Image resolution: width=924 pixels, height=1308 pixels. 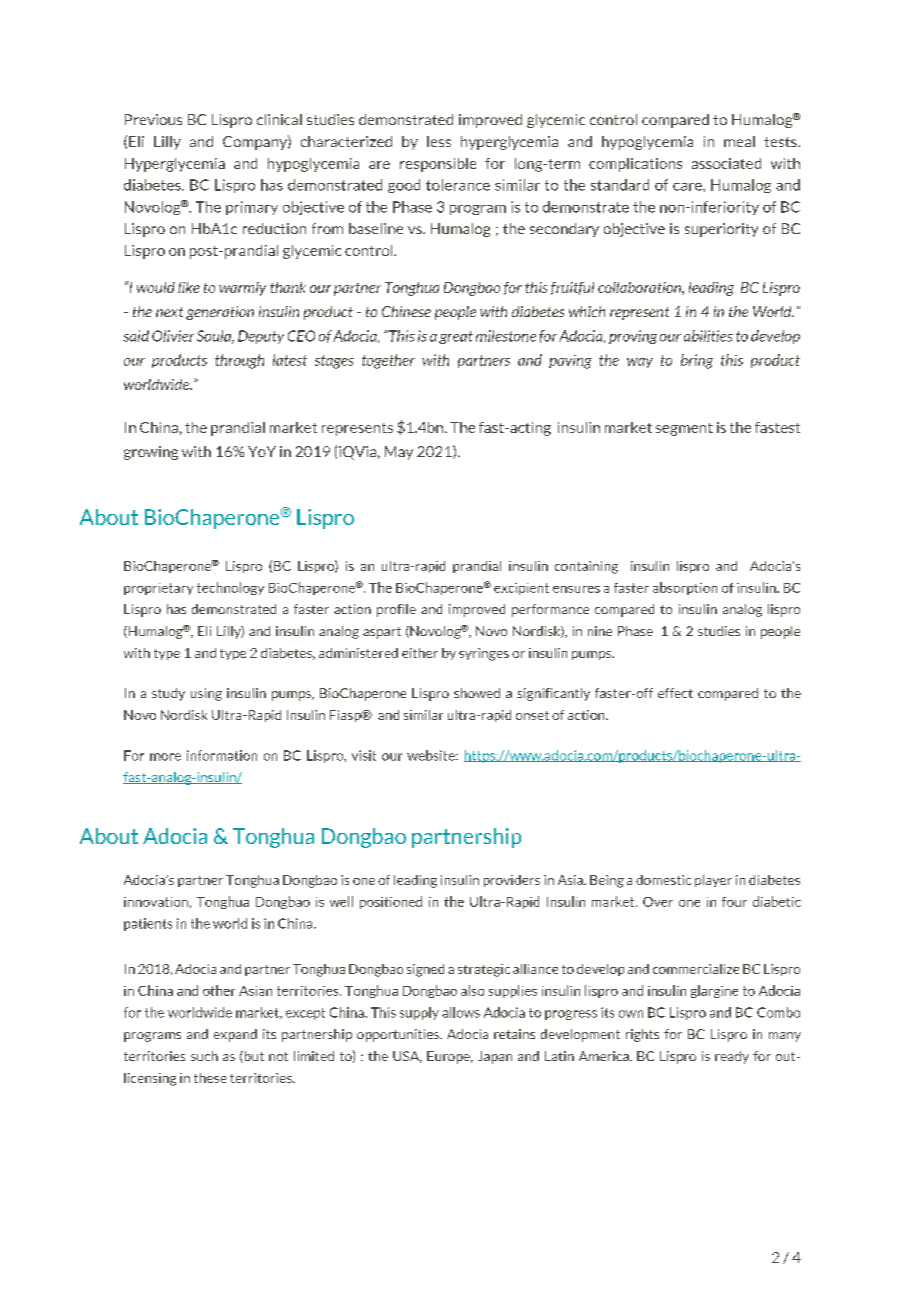 What do you see at coordinates (399, 453) in the screenshot?
I see `May` at bounding box center [399, 453].
